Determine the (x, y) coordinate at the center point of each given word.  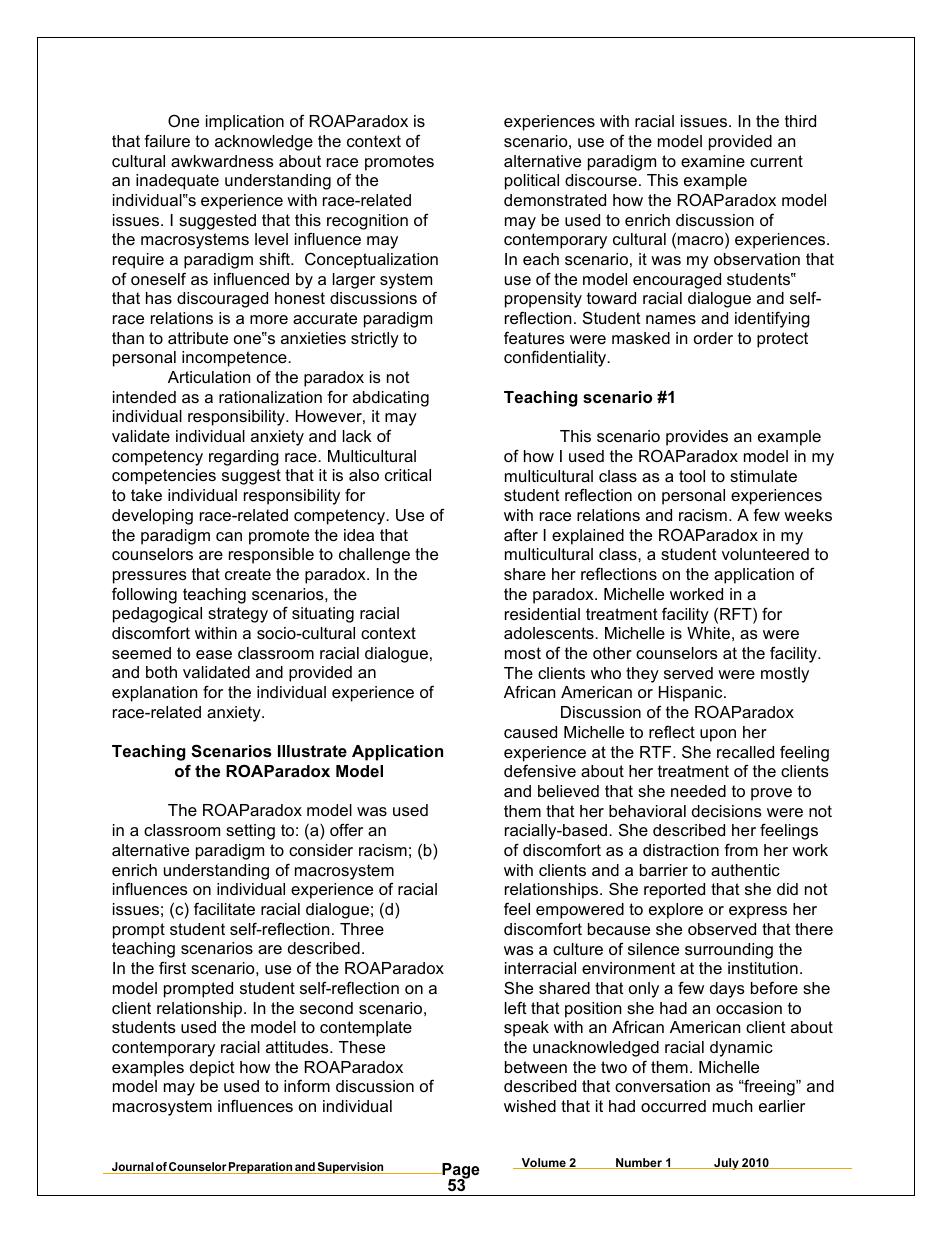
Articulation (209, 377)
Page (460, 1172)
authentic (745, 870)
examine (713, 161)
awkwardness (222, 161)
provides (697, 438)
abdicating (391, 399)
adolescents (550, 633)
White (708, 633)
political (532, 182)
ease (214, 654)
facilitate (224, 908)
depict (212, 1069)
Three (362, 929)
